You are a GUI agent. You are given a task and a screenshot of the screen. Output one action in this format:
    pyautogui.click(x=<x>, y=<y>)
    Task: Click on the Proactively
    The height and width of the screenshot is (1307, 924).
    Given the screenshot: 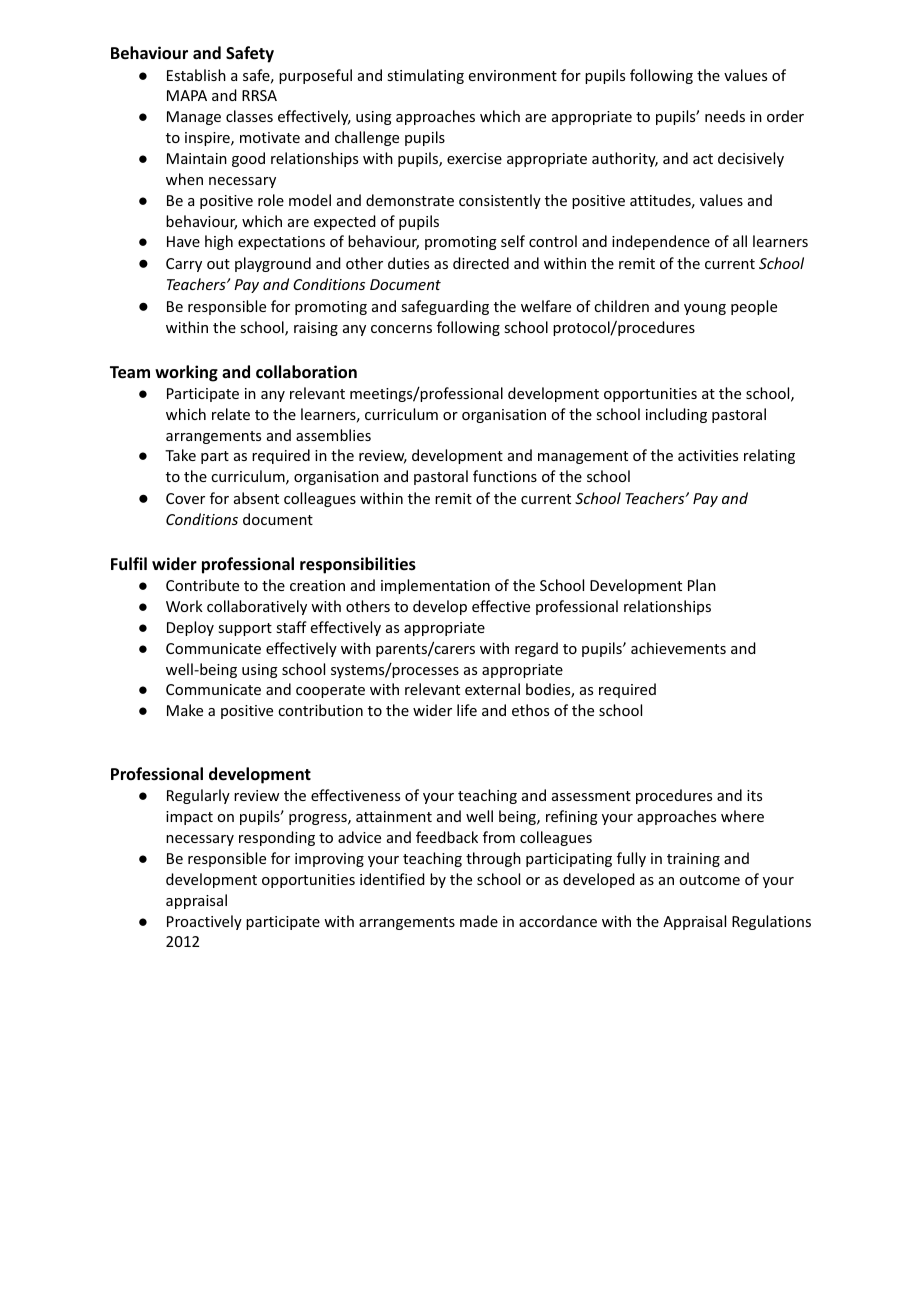 What is the action you would take?
    pyautogui.click(x=204, y=922)
